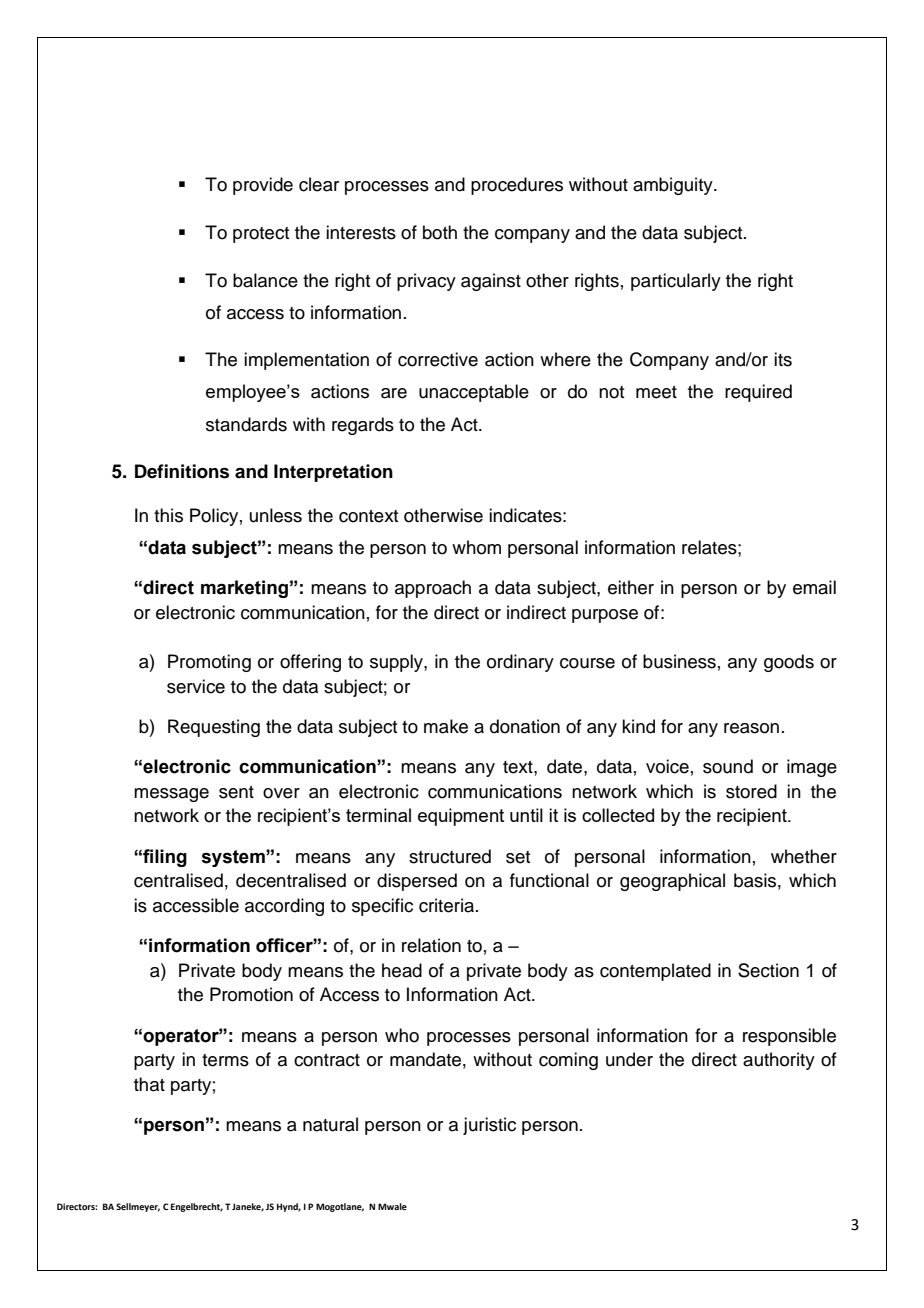 The image size is (924, 1308). What do you see at coordinates (440, 232) in the screenshot?
I see `both` at bounding box center [440, 232].
